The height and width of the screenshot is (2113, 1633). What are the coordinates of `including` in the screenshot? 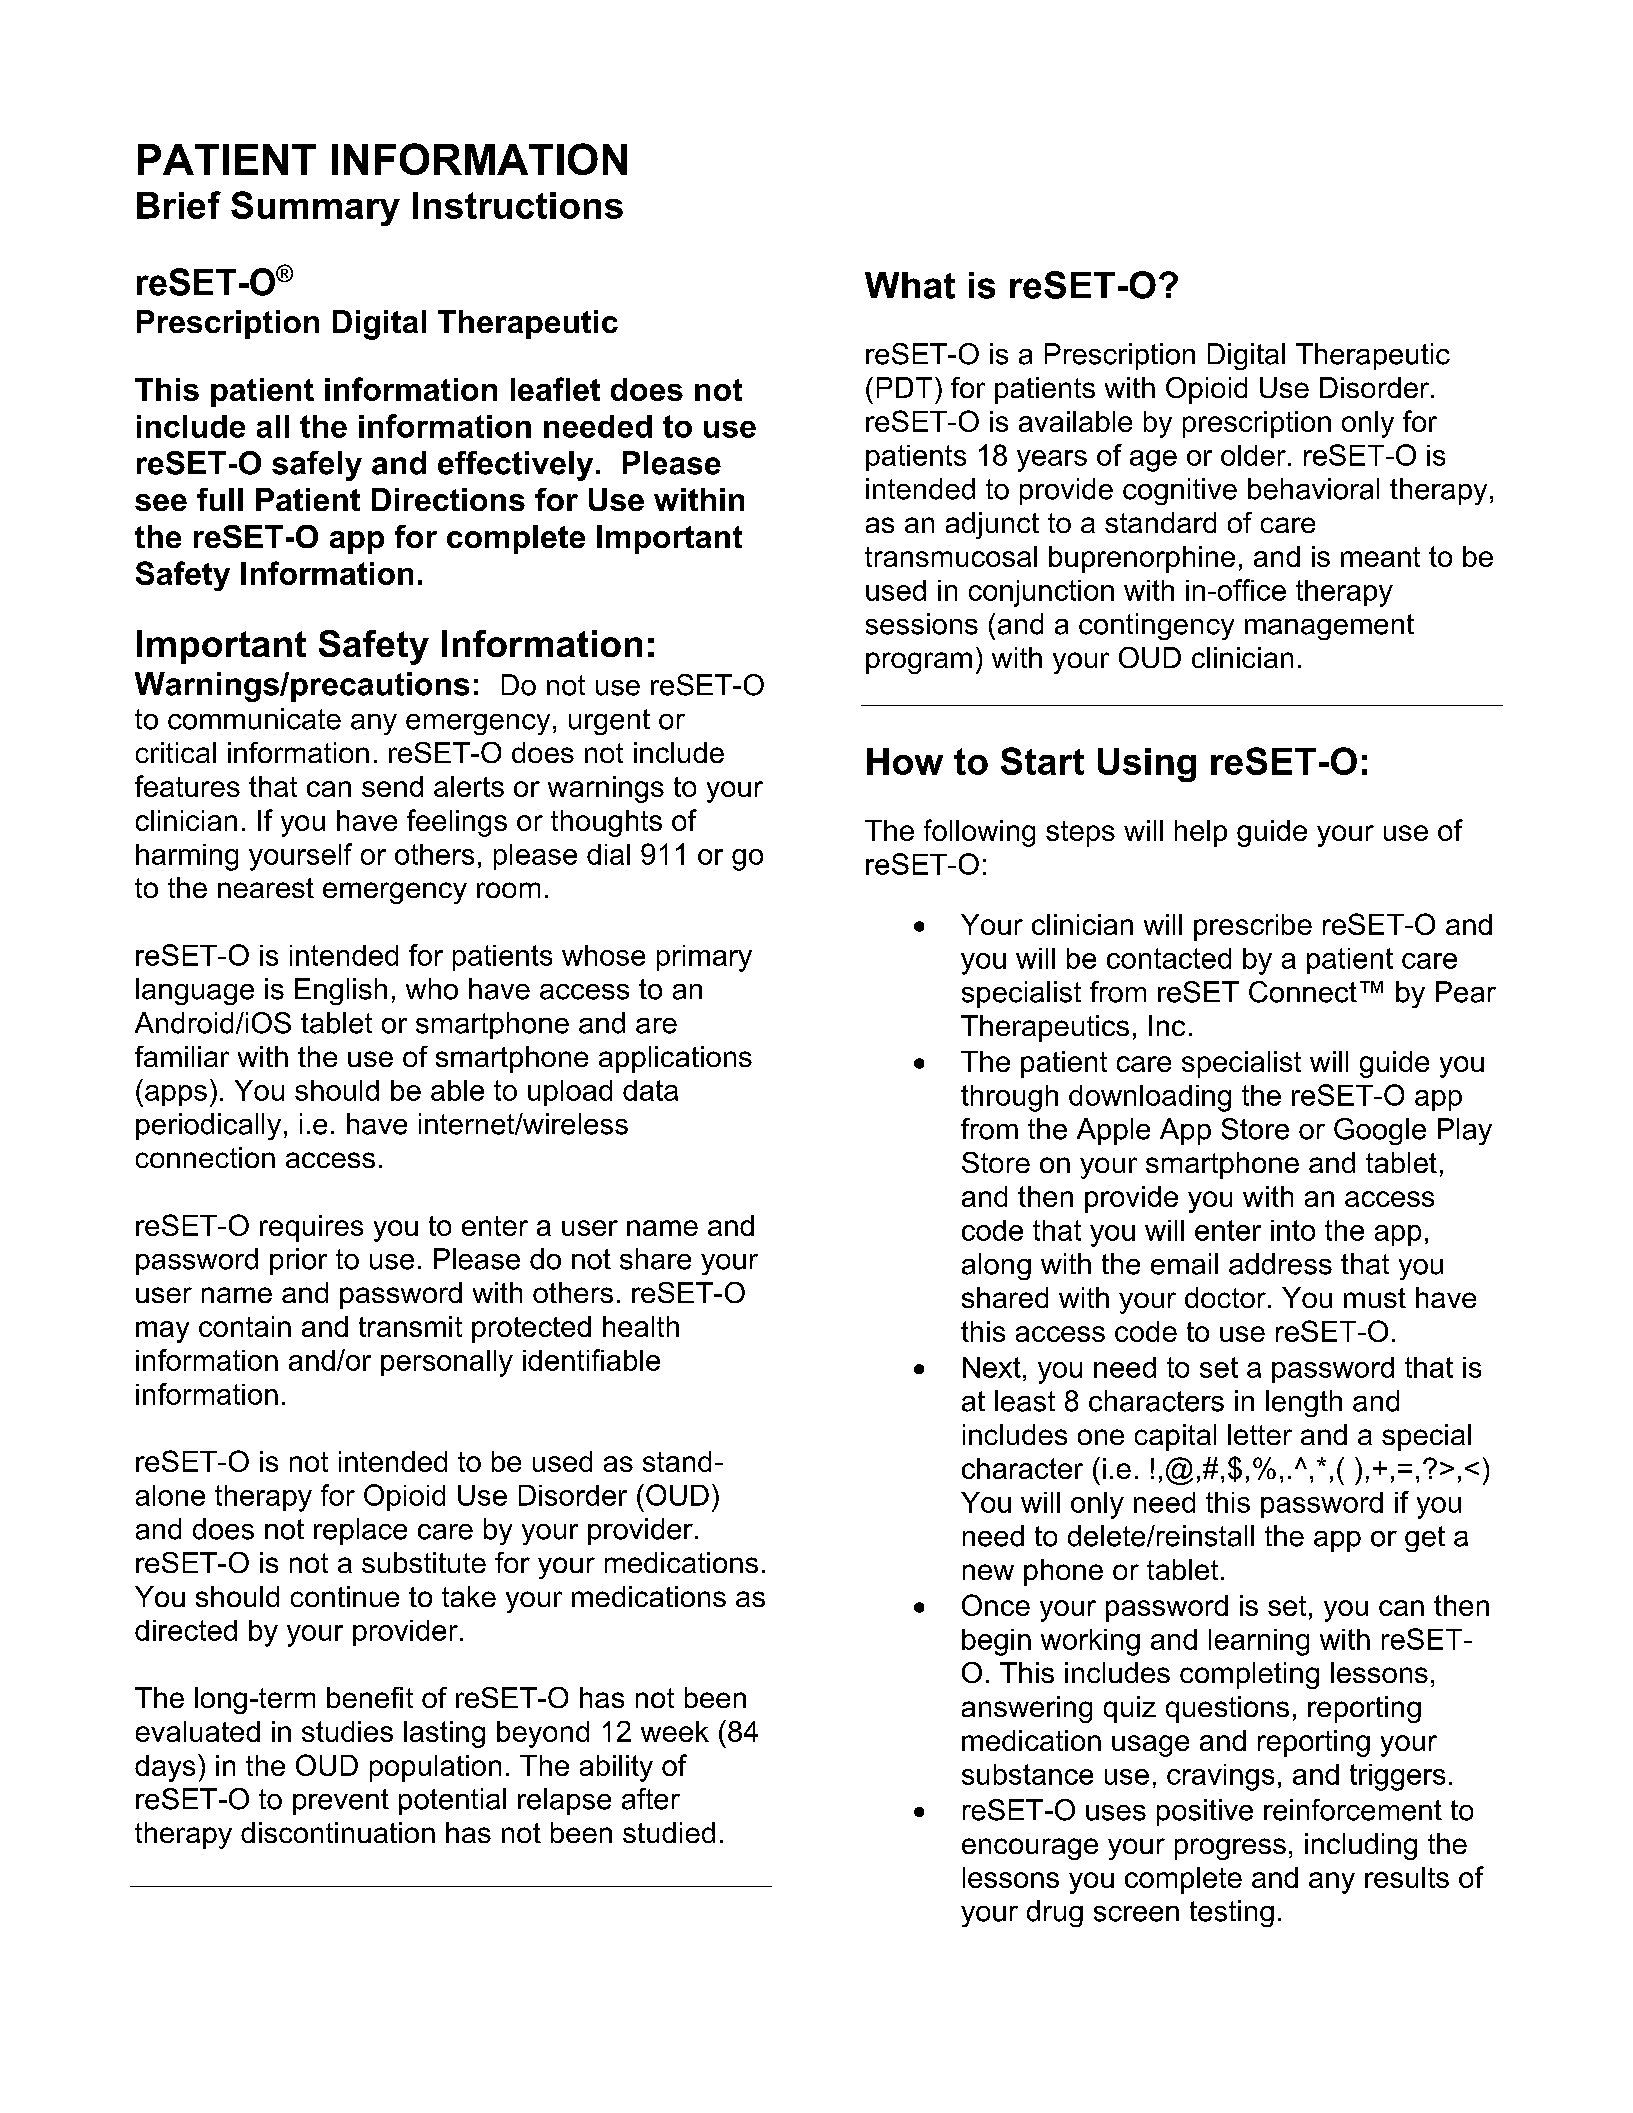 It's located at (1361, 1846).
